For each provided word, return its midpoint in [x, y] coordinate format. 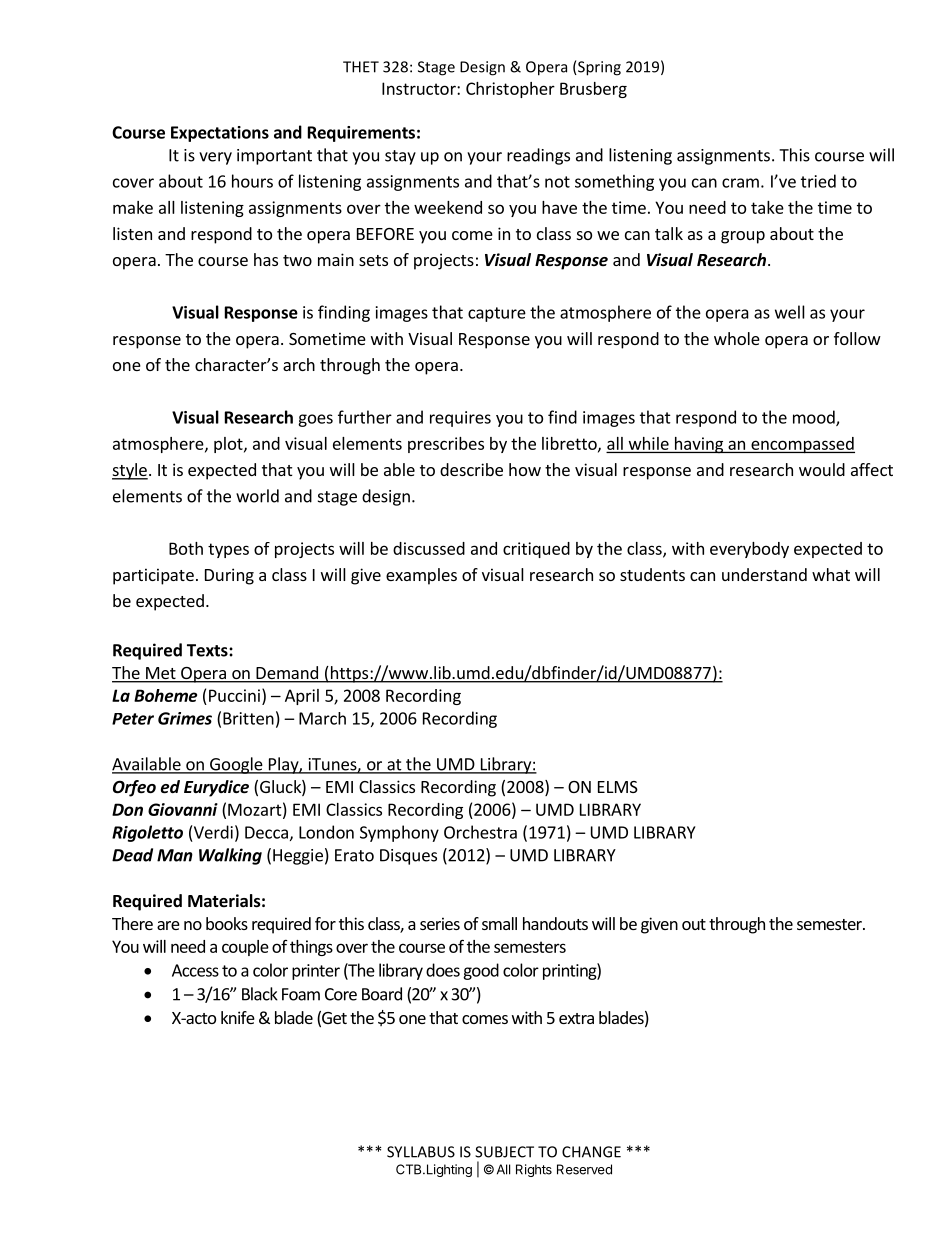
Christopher [510, 90]
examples [421, 576]
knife [238, 1017]
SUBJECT [504, 1152]
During [229, 576]
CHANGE [591, 1152]
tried [818, 181]
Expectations [220, 134]
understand [764, 574]
